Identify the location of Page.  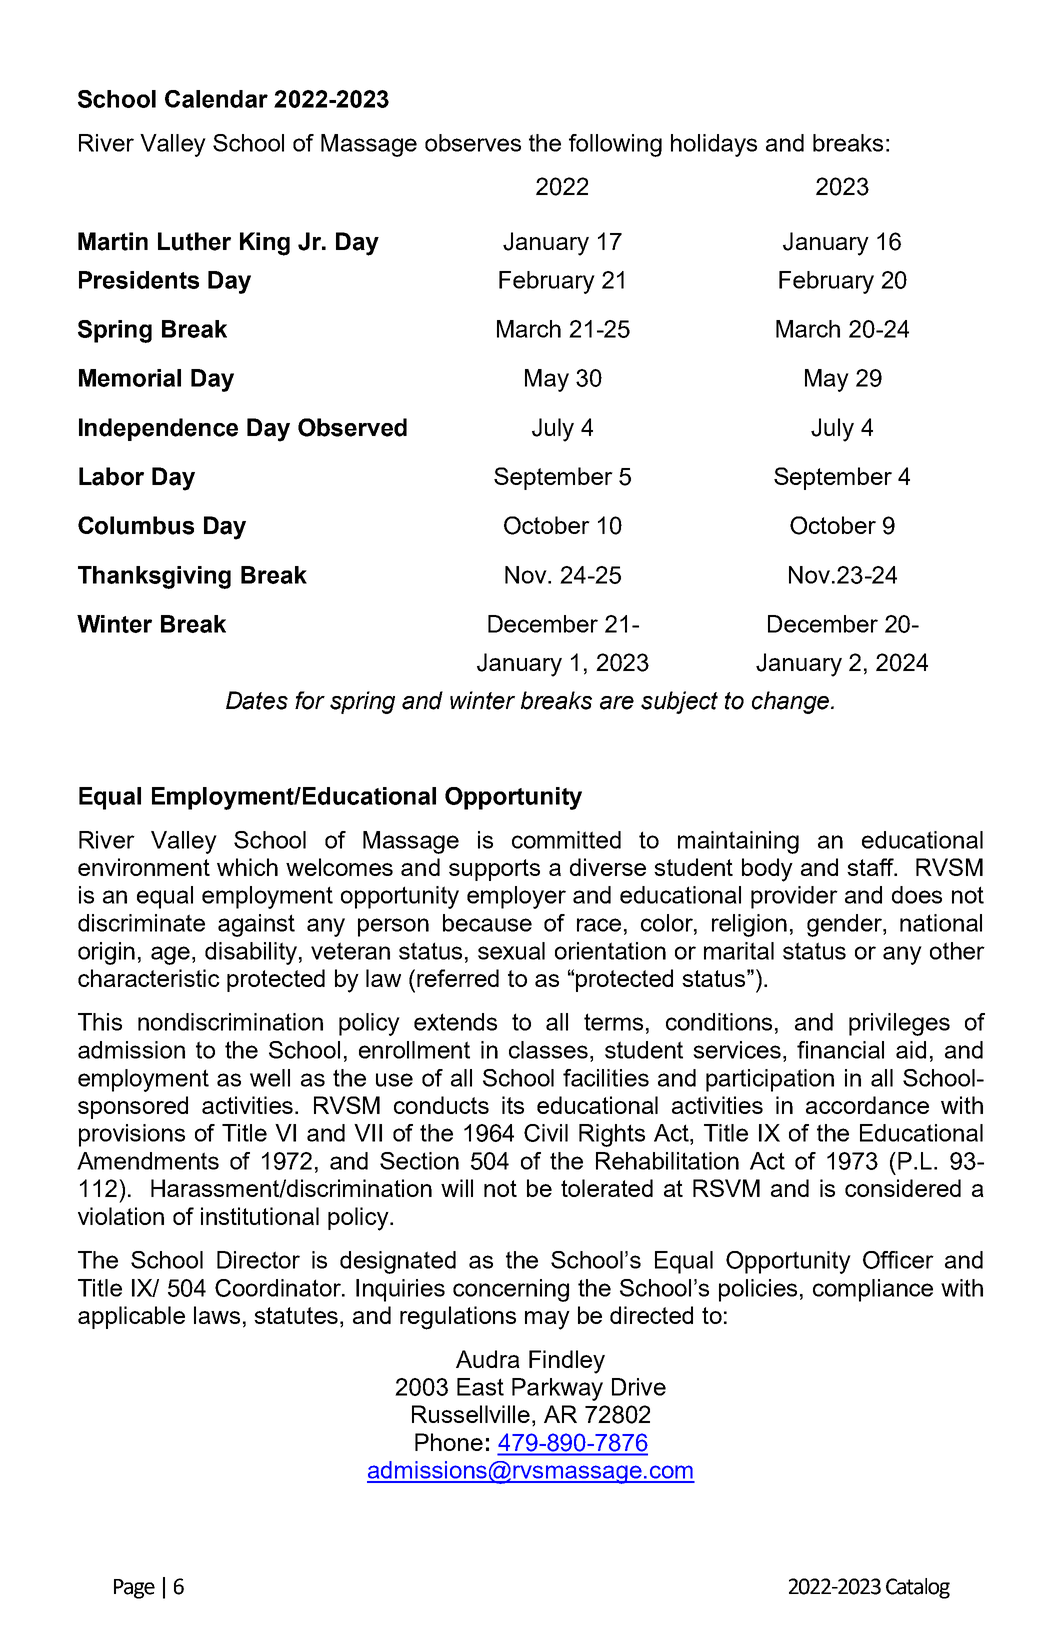
(134, 1589).
